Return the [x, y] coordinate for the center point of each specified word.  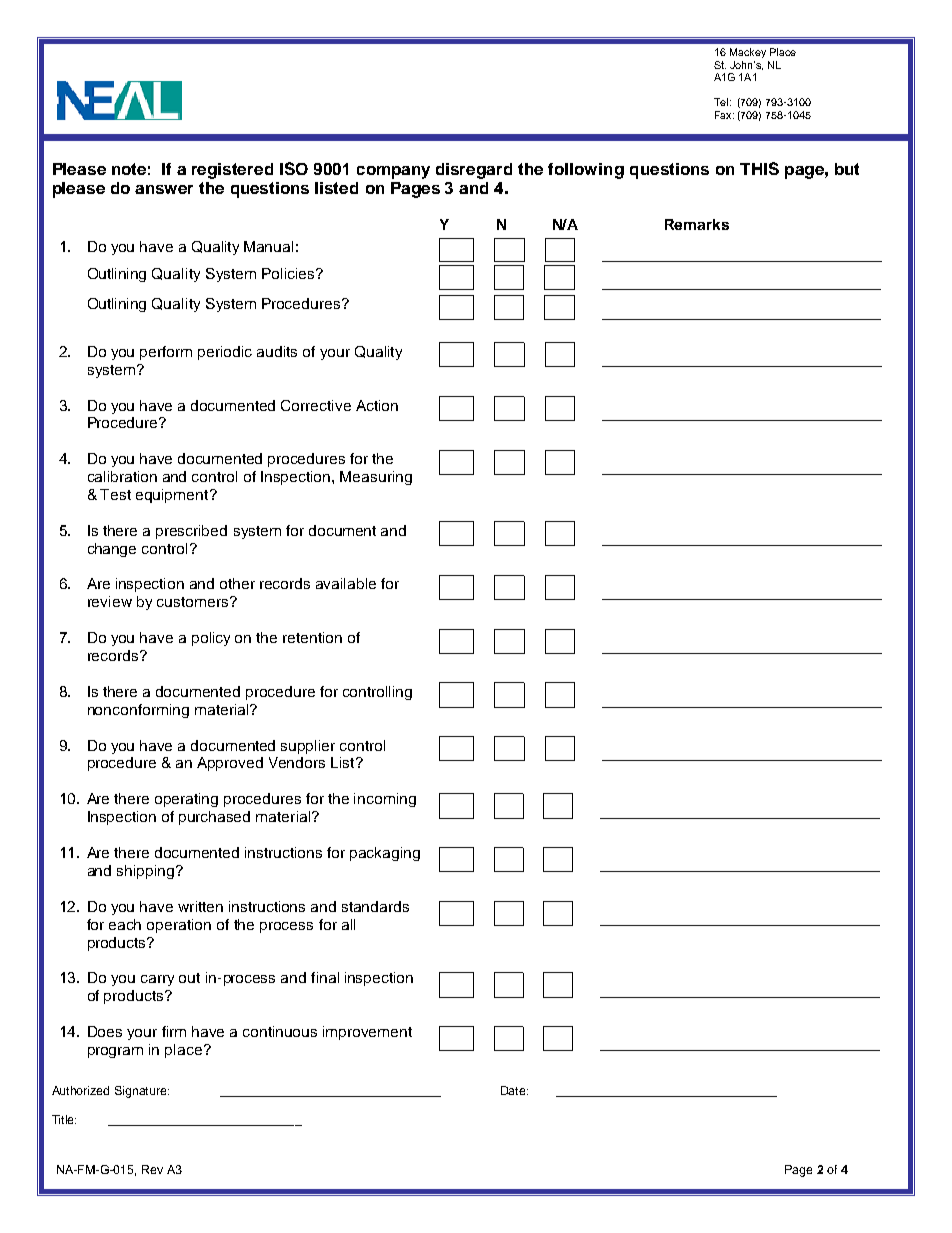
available [346, 583]
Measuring [376, 478]
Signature [142, 1092]
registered [232, 171]
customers [192, 602]
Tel [721, 102]
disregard [474, 171]
